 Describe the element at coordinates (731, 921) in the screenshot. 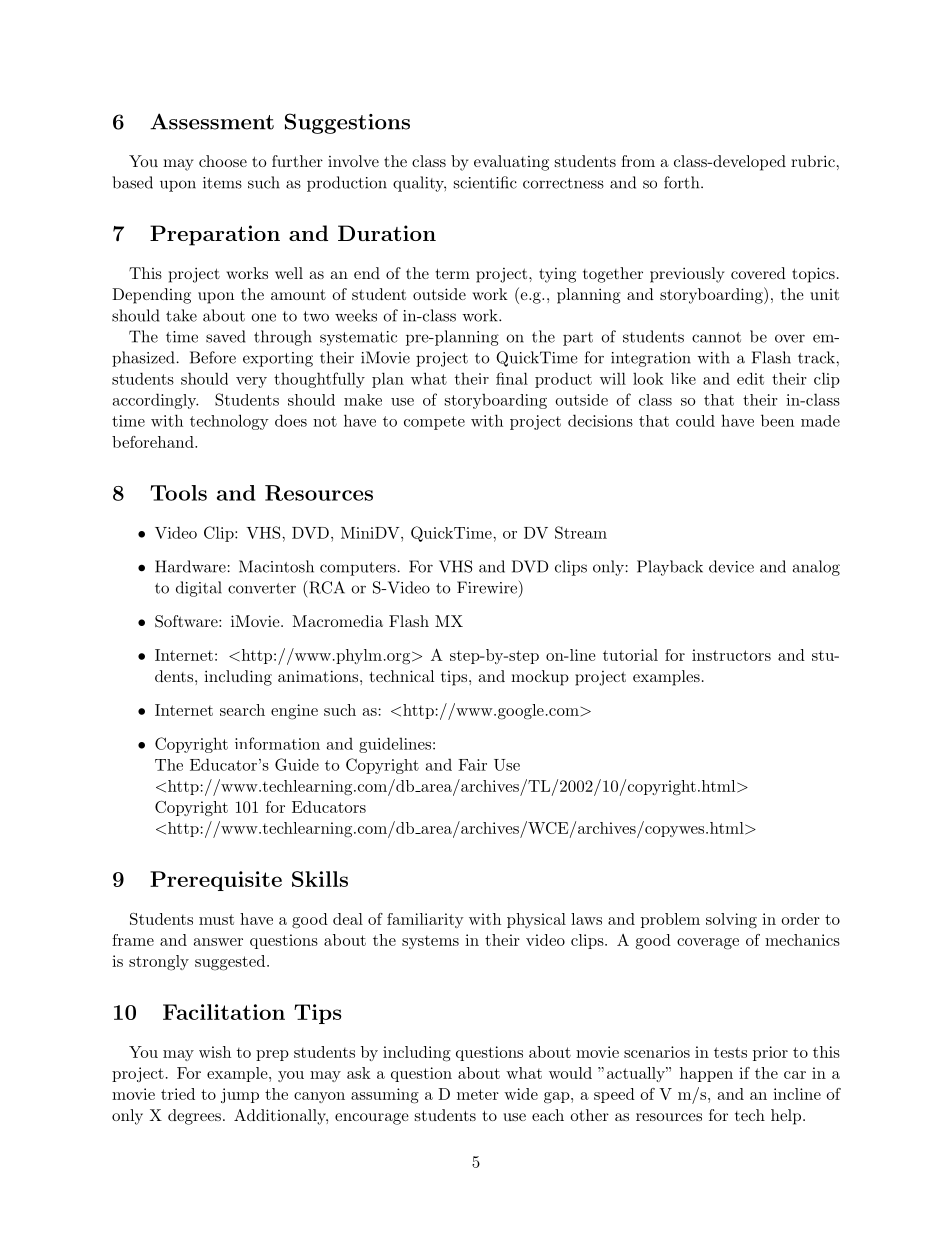

I see `solving` at that location.
